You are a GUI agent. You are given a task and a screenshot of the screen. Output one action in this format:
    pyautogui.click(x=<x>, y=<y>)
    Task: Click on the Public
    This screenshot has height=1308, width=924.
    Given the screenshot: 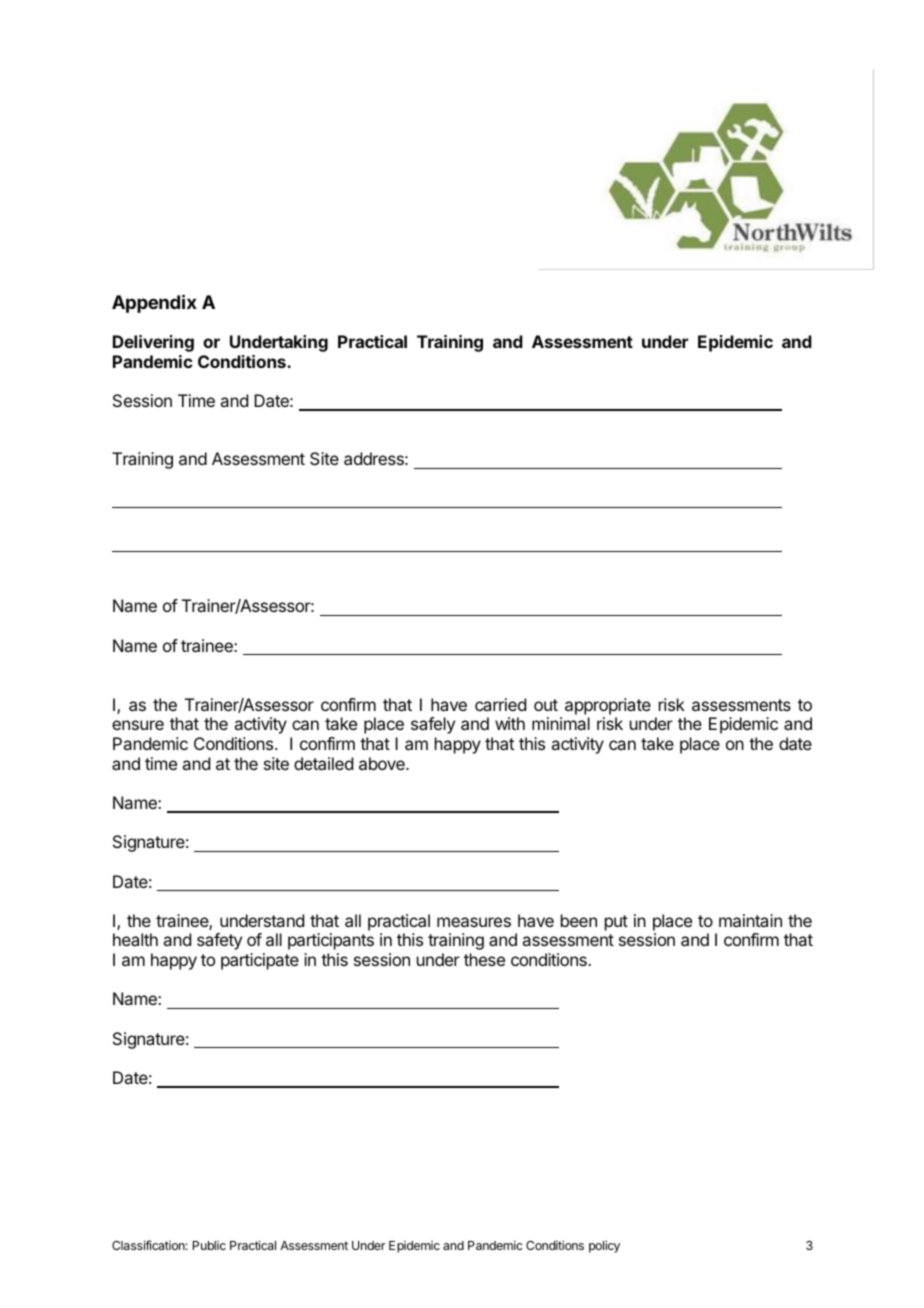 What is the action you would take?
    pyautogui.click(x=209, y=1245)
